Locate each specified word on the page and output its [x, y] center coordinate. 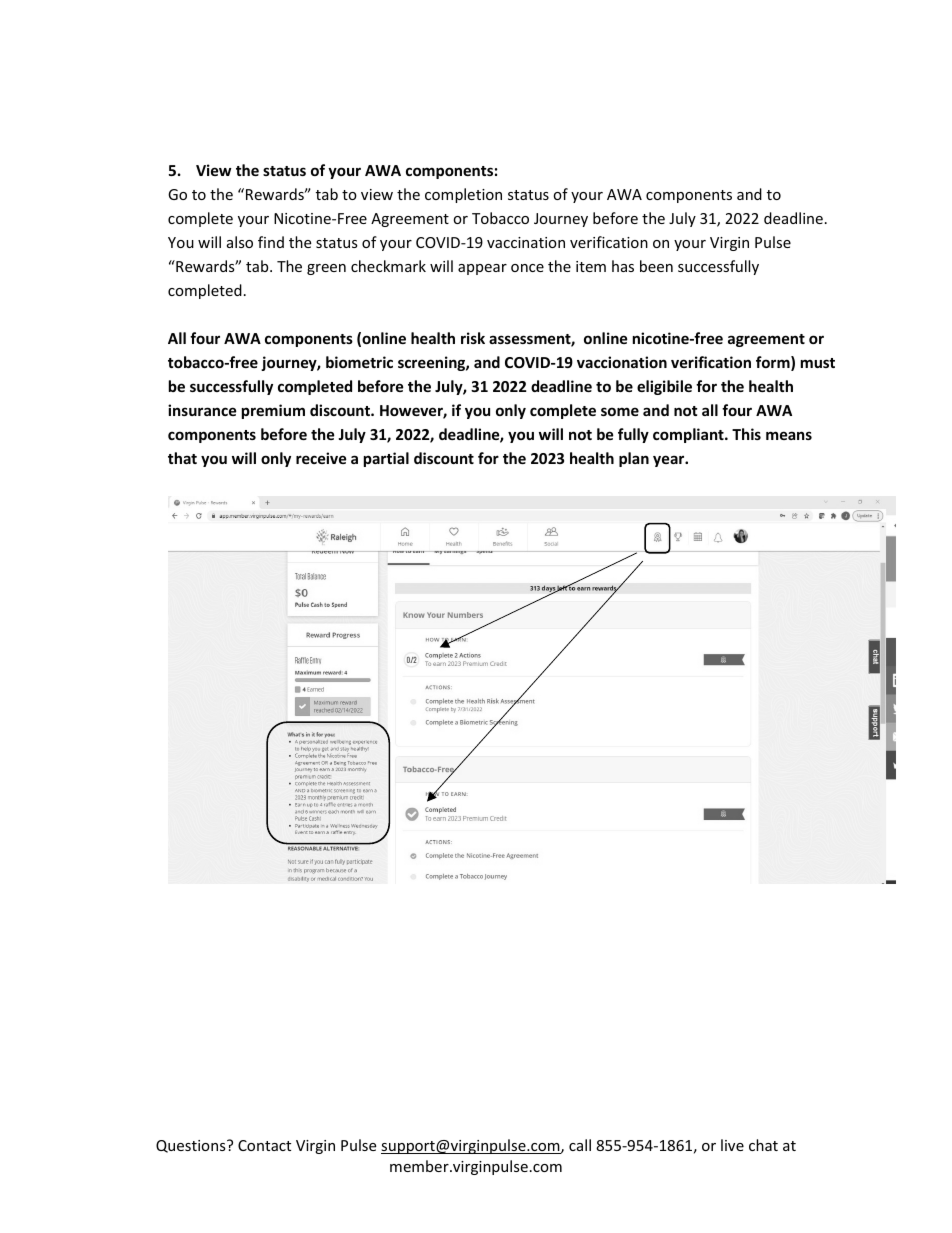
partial [386, 459]
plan [634, 459]
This [746, 434]
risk [473, 338]
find [271, 242]
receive [321, 458]
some [620, 411]
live [732, 1145]
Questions [192, 1146]
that [182, 458]
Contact [264, 1145]
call [580, 1145]
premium [273, 411]
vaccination [526, 242]
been [656, 266]
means [789, 435]
